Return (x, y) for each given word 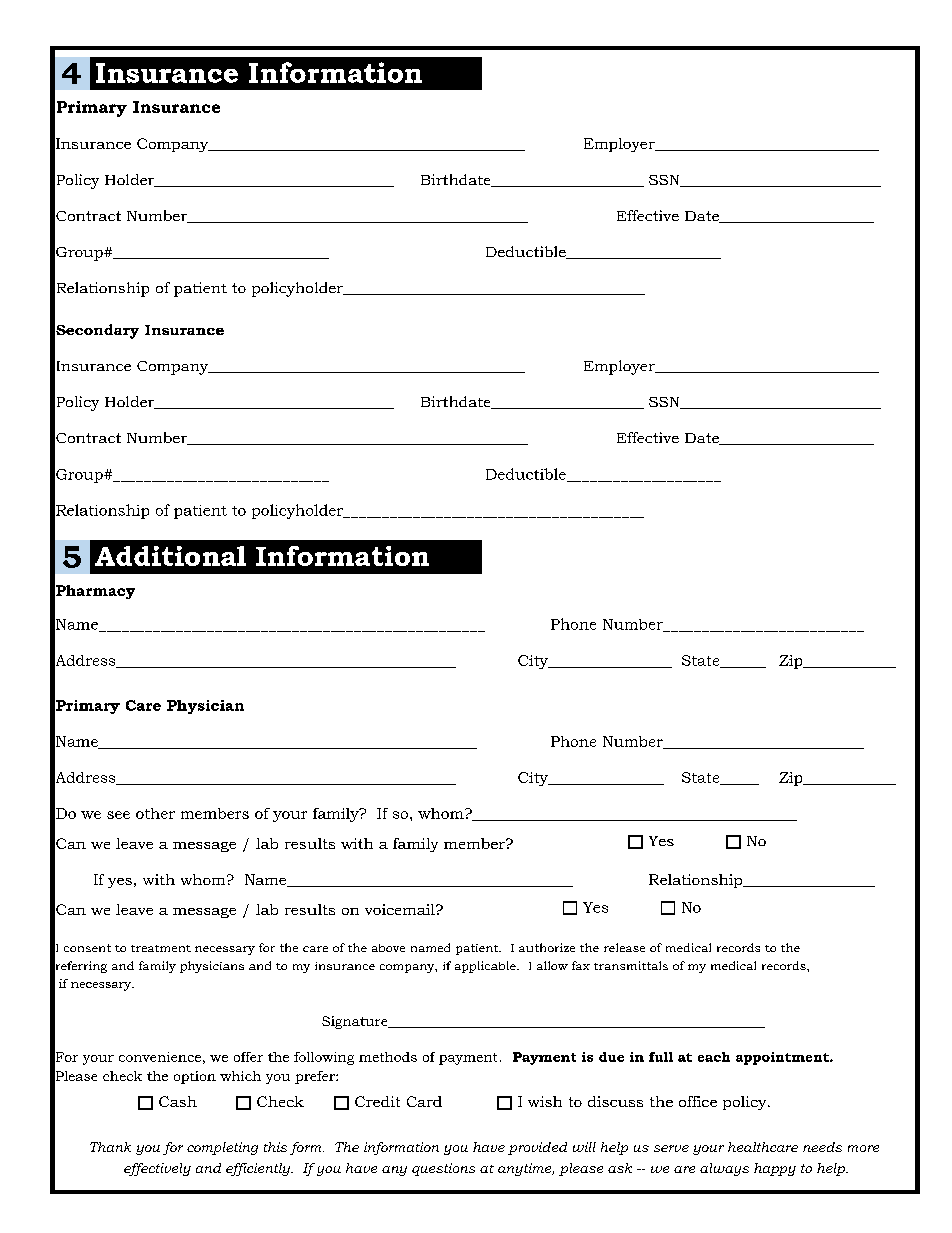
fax (581, 965)
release (624, 947)
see (118, 815)
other (155, 813)
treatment (161, 948)
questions (443, 1169)
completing (222, 1148)
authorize (547, 947)
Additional (170, 556)
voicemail (401, 909)
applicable (486, 967)
